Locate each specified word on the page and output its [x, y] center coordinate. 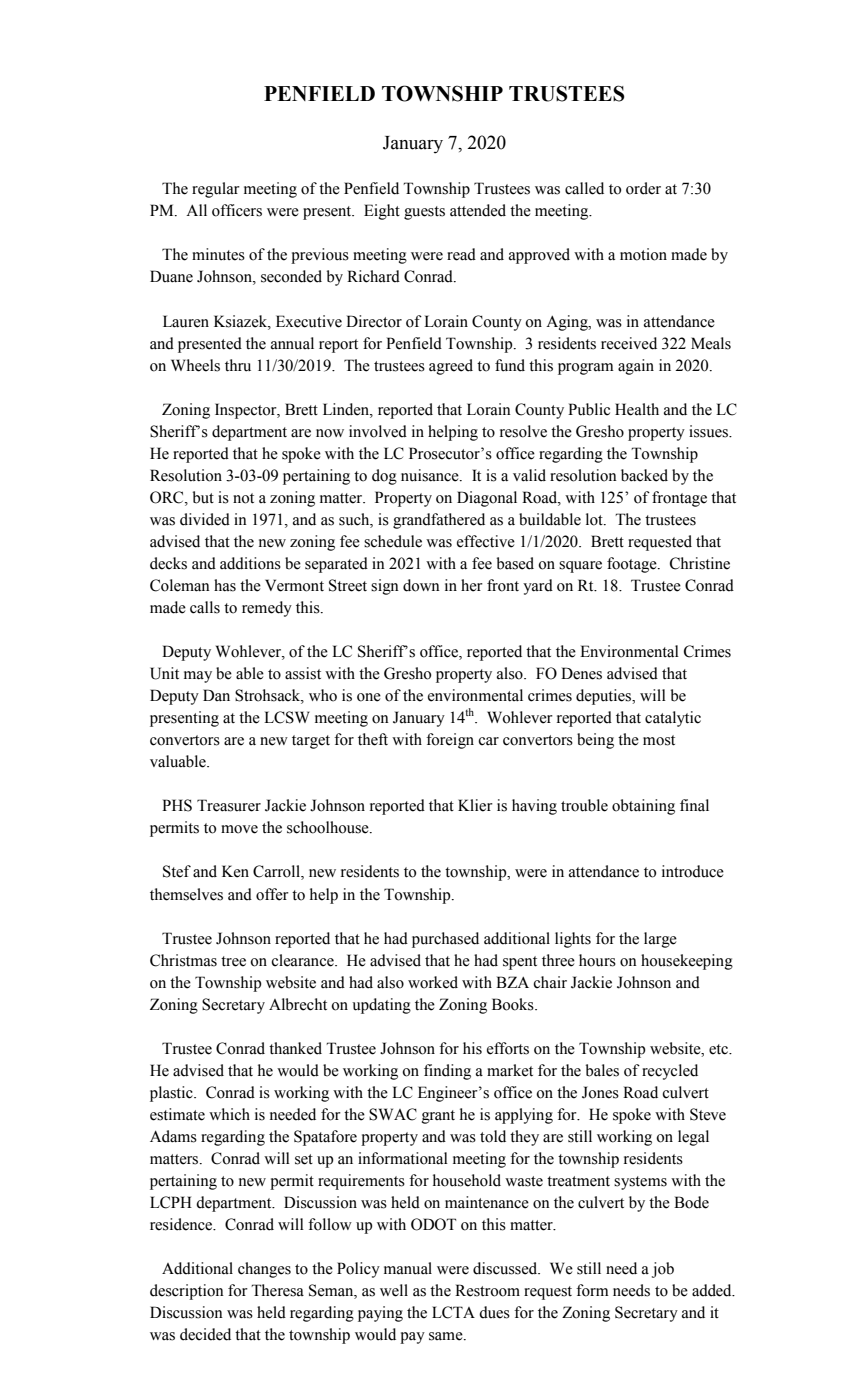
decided [205, 1334]
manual [408, 1268]
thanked [295, 1048]
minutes [218, 254]
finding [447, 1072]
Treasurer [229, 805]
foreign [450, 741]
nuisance [431, 475]
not [243, 498]
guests [424, 213]
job [663, 1270]
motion [643, 254]
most [659, 740]
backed [644, 475]
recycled [670, 1072]
